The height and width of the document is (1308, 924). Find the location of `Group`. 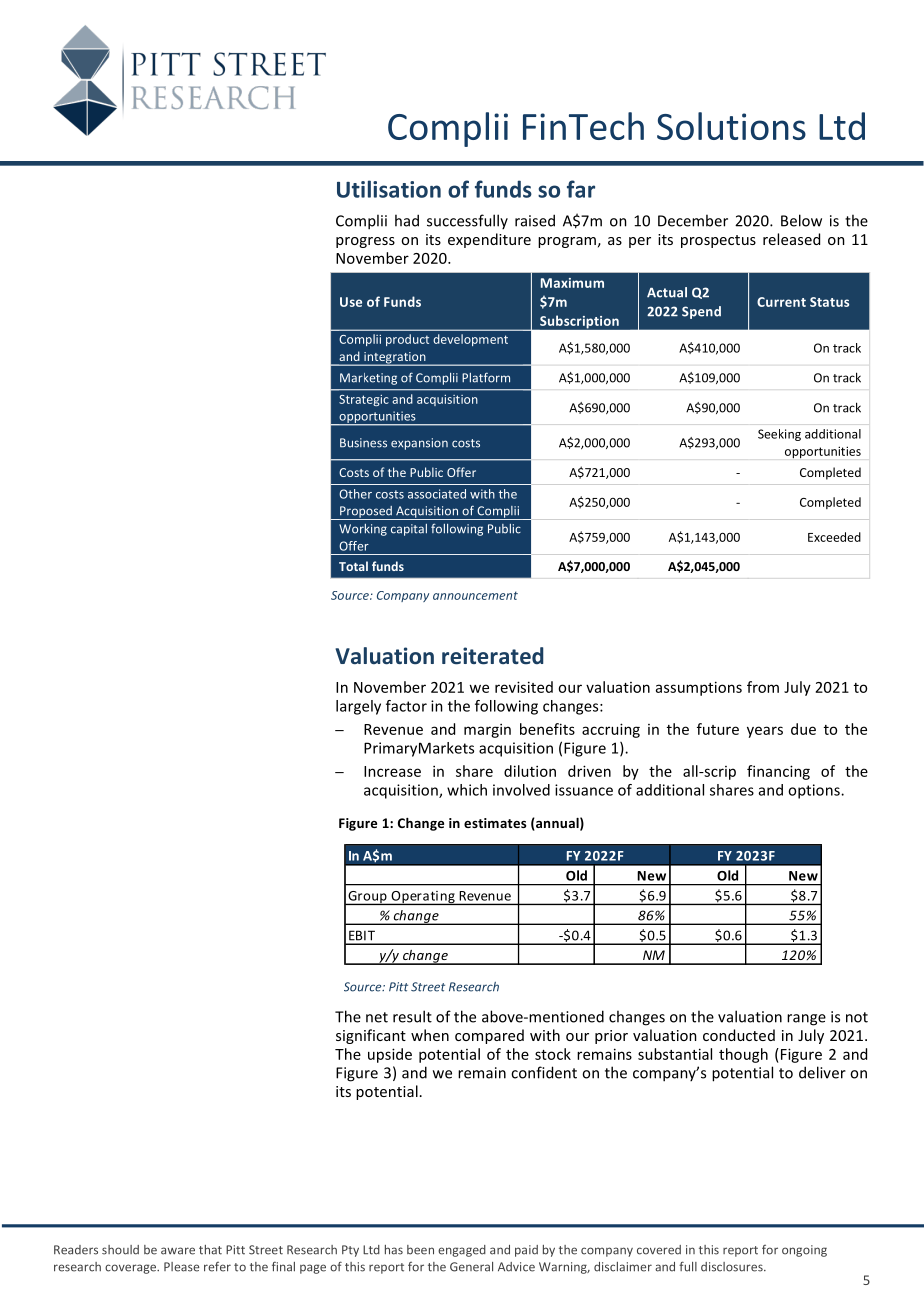

Group is located at coordinates (367, 898).
